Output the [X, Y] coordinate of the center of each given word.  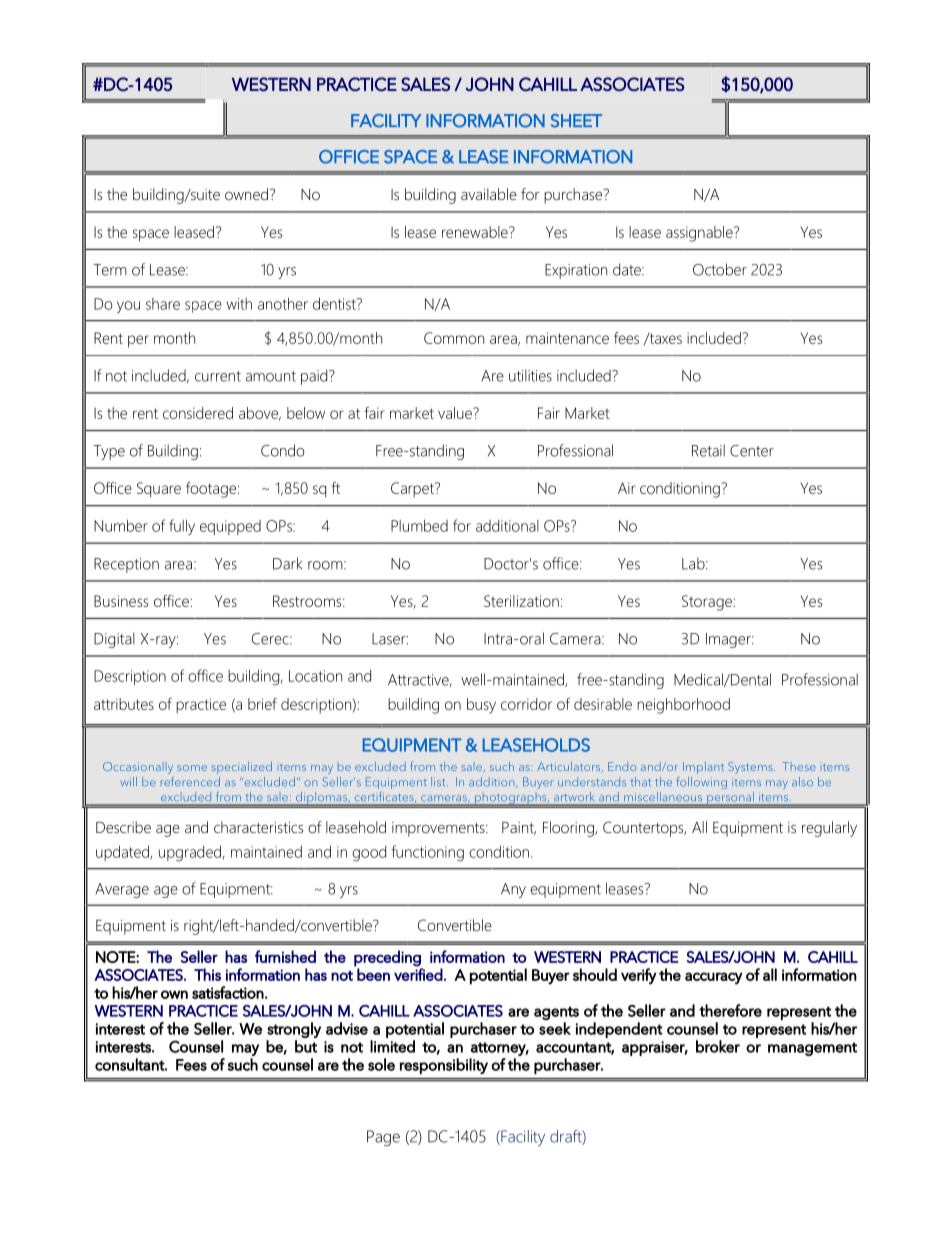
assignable [700, 234]
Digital [114, 640]
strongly [294, 1030]
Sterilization [521, 601]
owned [246, 194]
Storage [708, 603]
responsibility [444, 1066]
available [489, 194]
